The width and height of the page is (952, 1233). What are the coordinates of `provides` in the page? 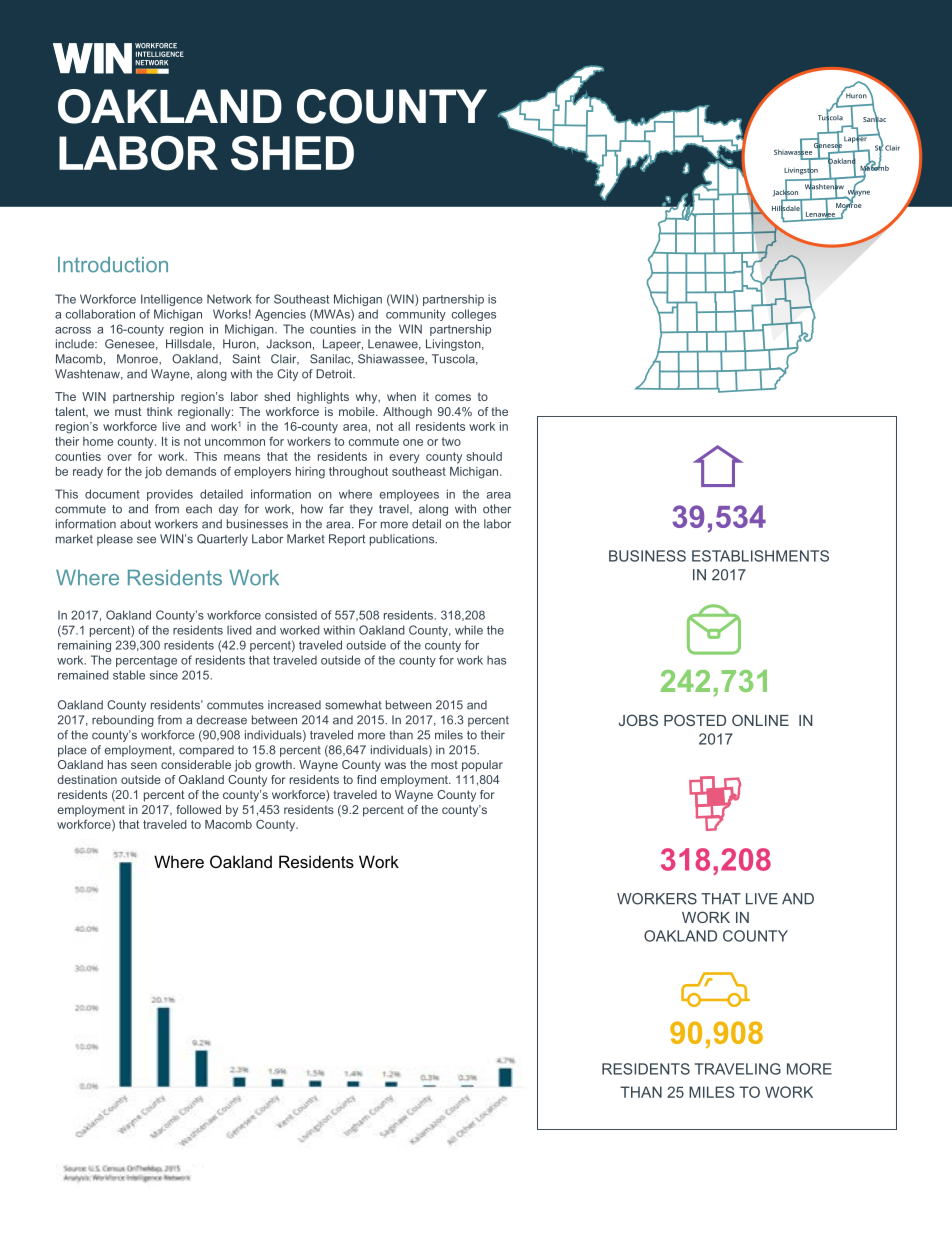 It's located at (170, 495).
